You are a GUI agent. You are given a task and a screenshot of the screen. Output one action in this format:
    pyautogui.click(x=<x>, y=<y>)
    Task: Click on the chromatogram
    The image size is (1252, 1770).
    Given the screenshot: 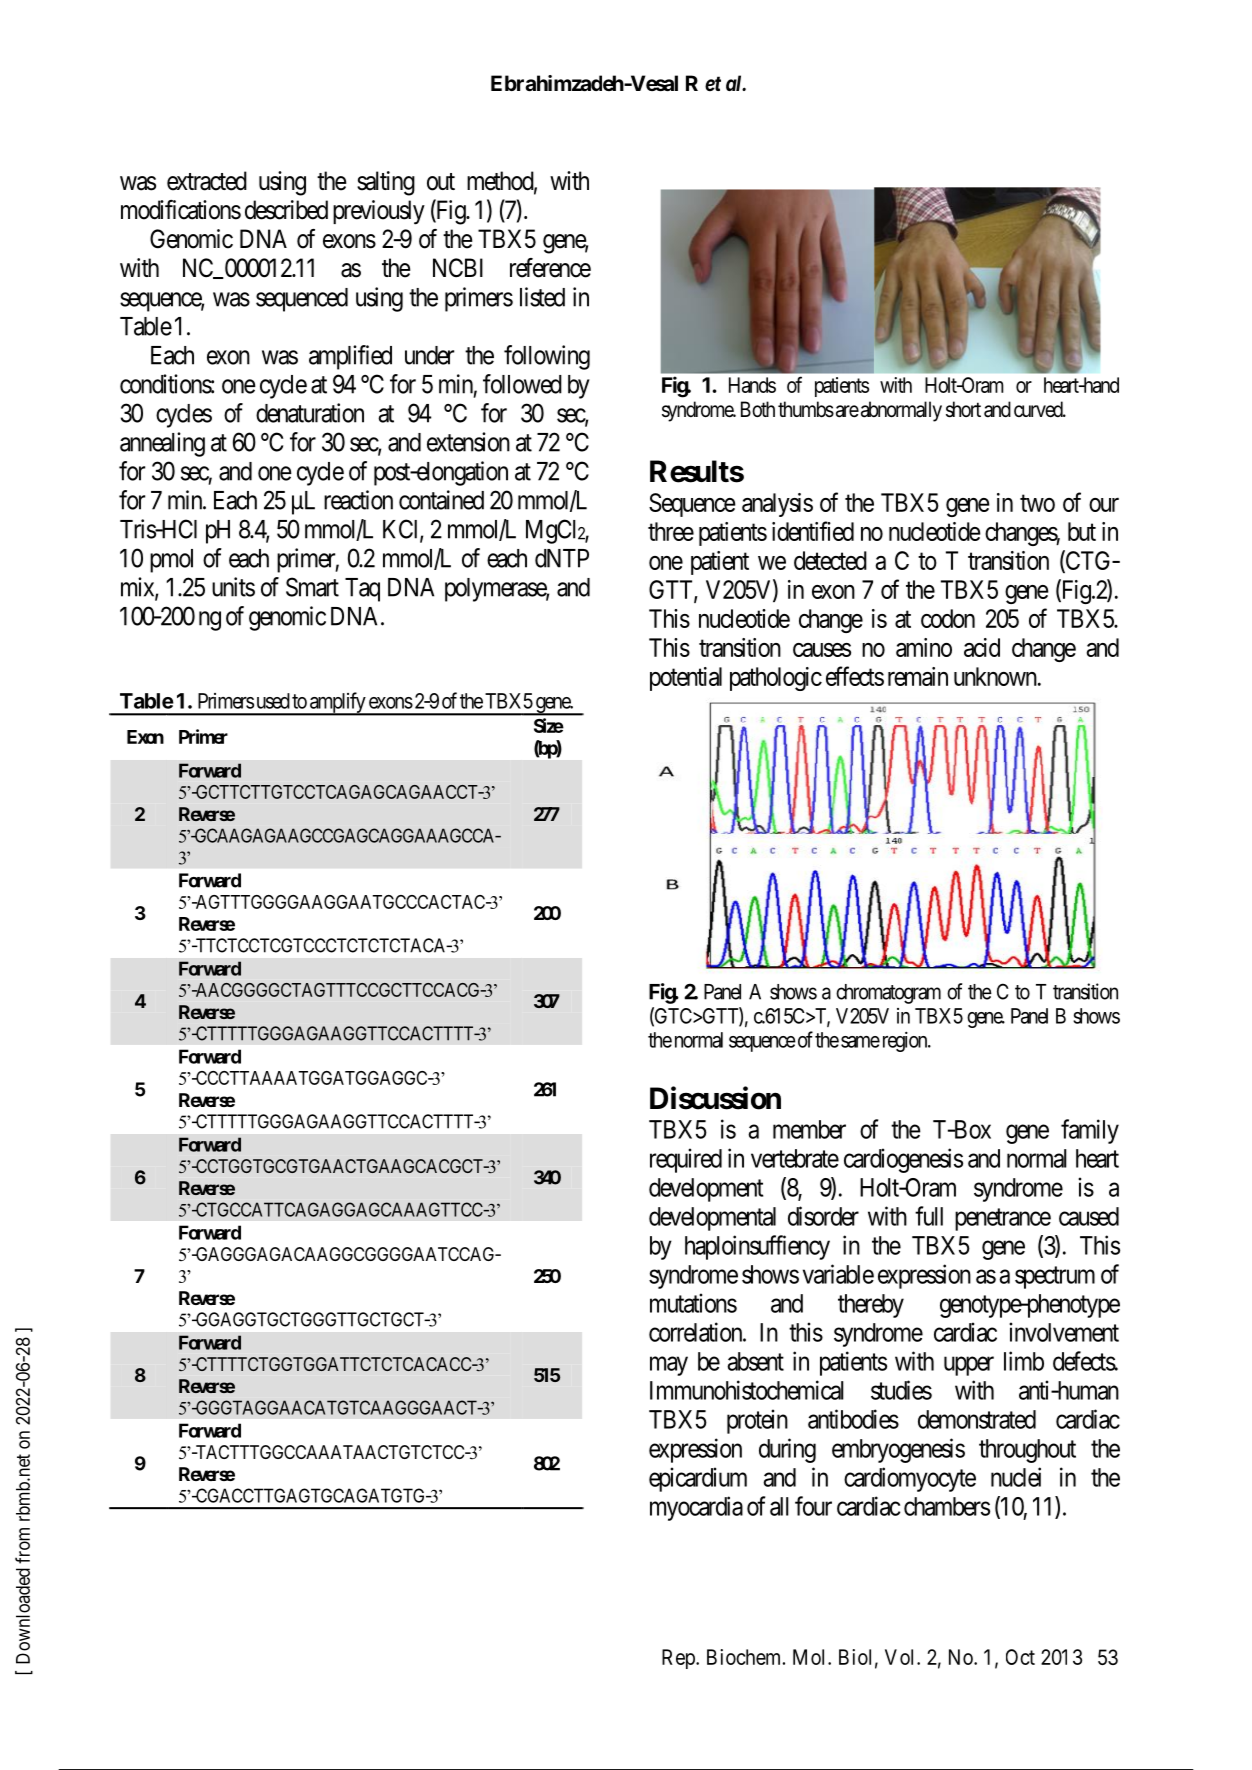 What is the action you would take?
    pyautogui.click(x=888, y=994)
